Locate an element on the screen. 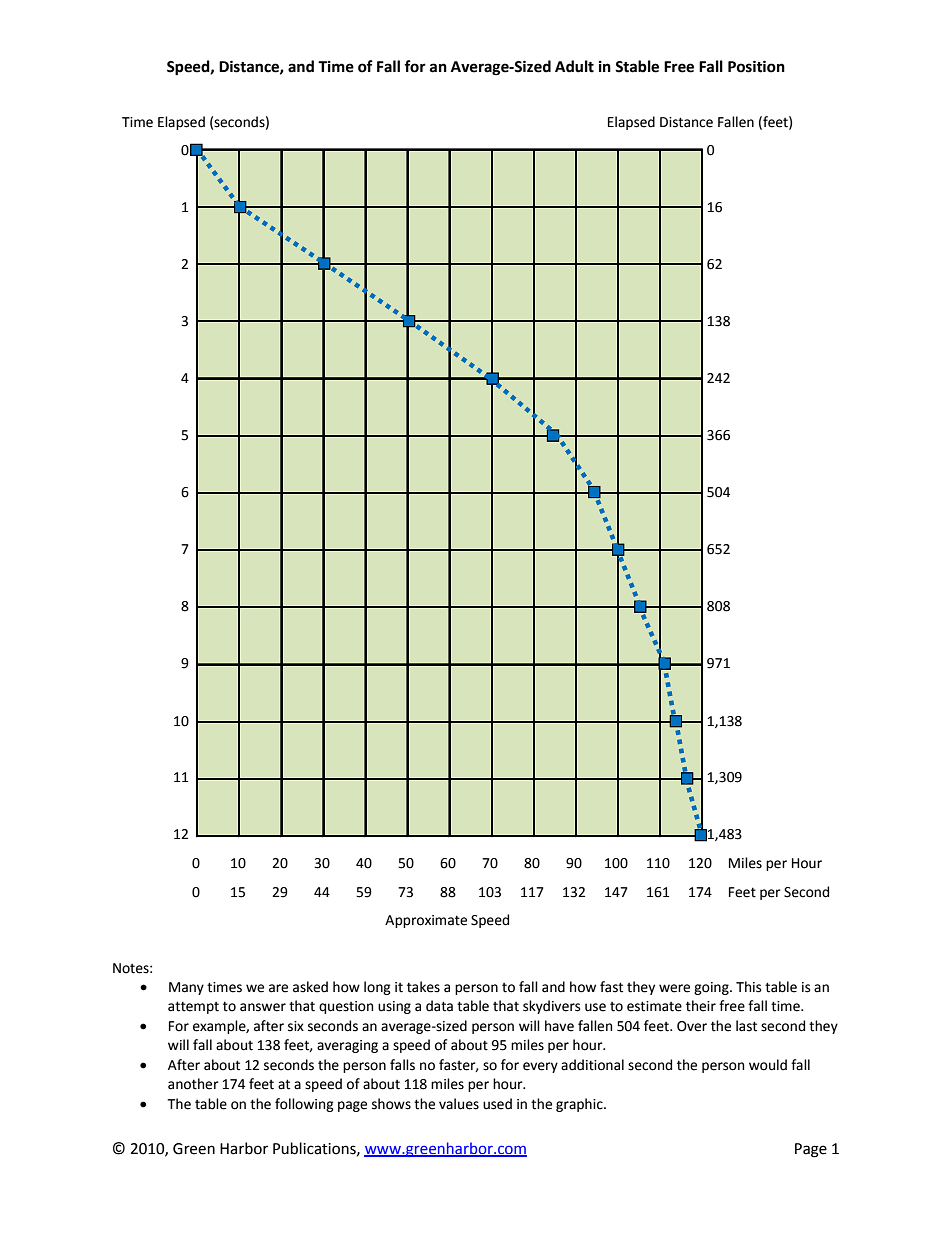 This screenshot has height=1233, width=952. were is located at coordinates (674, 988).
